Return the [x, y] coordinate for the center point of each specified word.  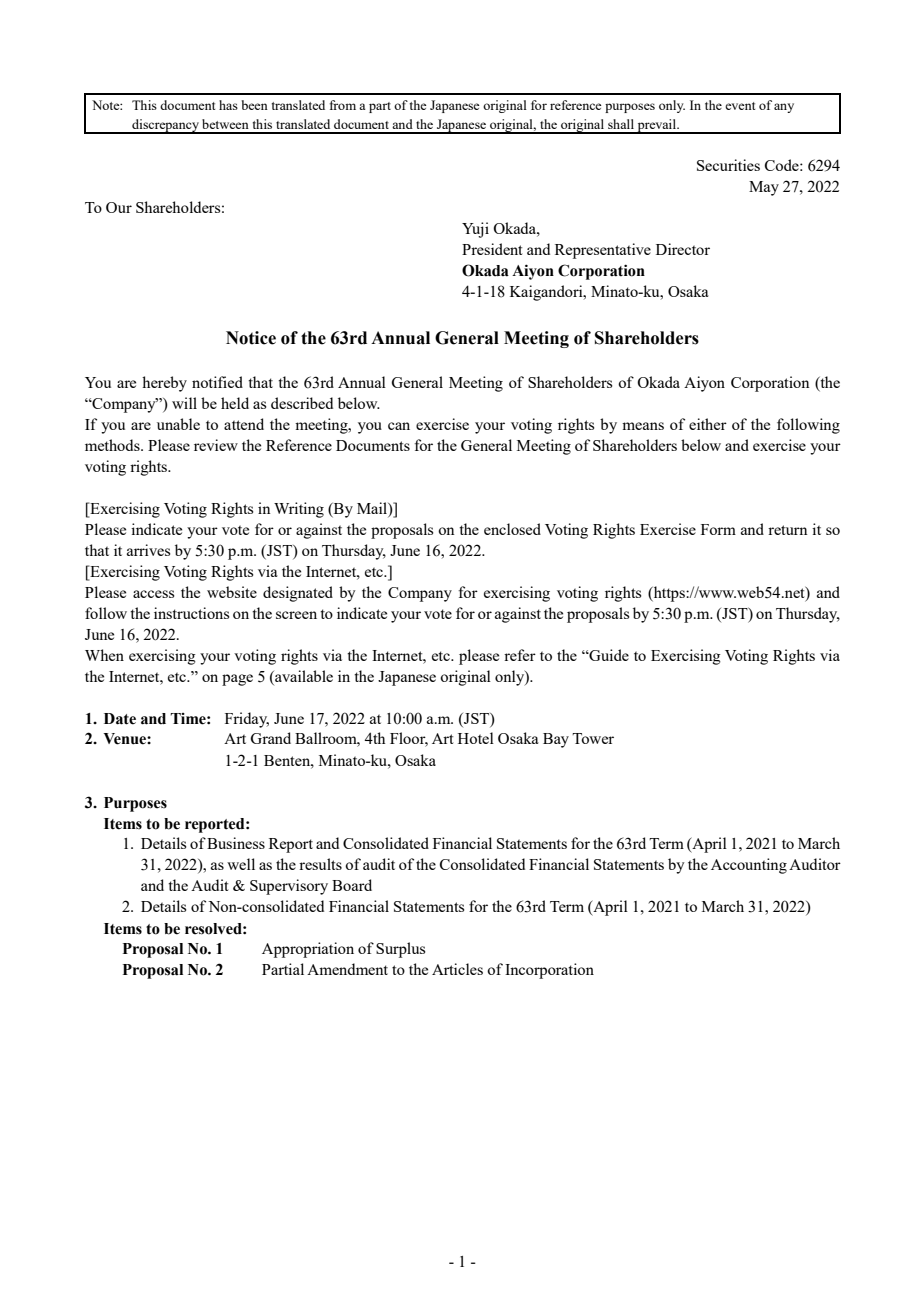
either [708, 424]
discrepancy [165, 126]
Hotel [476, 738]
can [399, 426]
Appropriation [308, 950]
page [237, 680]
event [740, 106]
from [343, 105]
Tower [593, 738]
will [184, 403]
